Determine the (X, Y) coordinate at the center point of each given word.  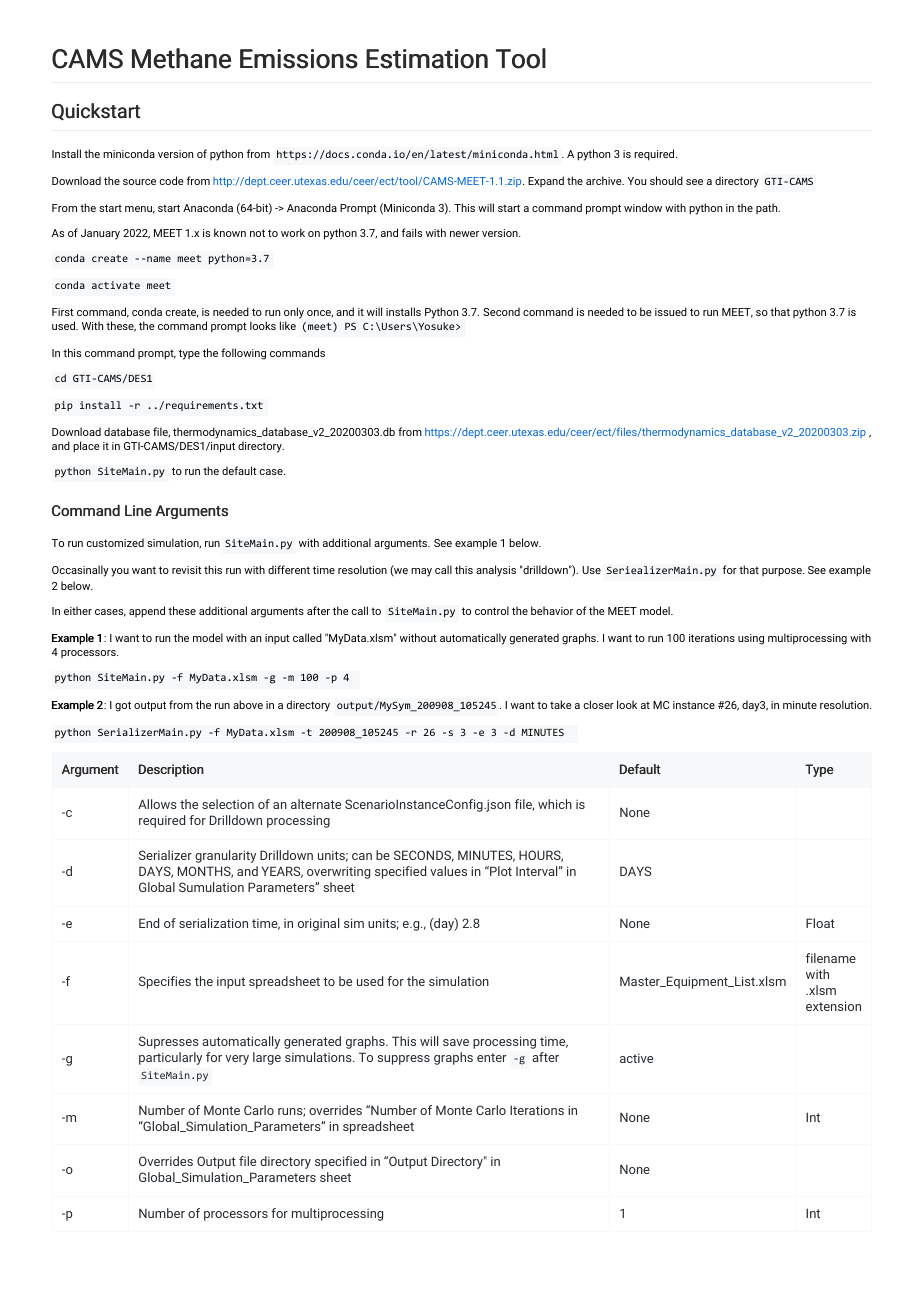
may (421, 572)
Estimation (427, 59)
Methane (181, 58)
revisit (187, 570)
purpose (783, 572)
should (666, 180)
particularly (170, 1058)
